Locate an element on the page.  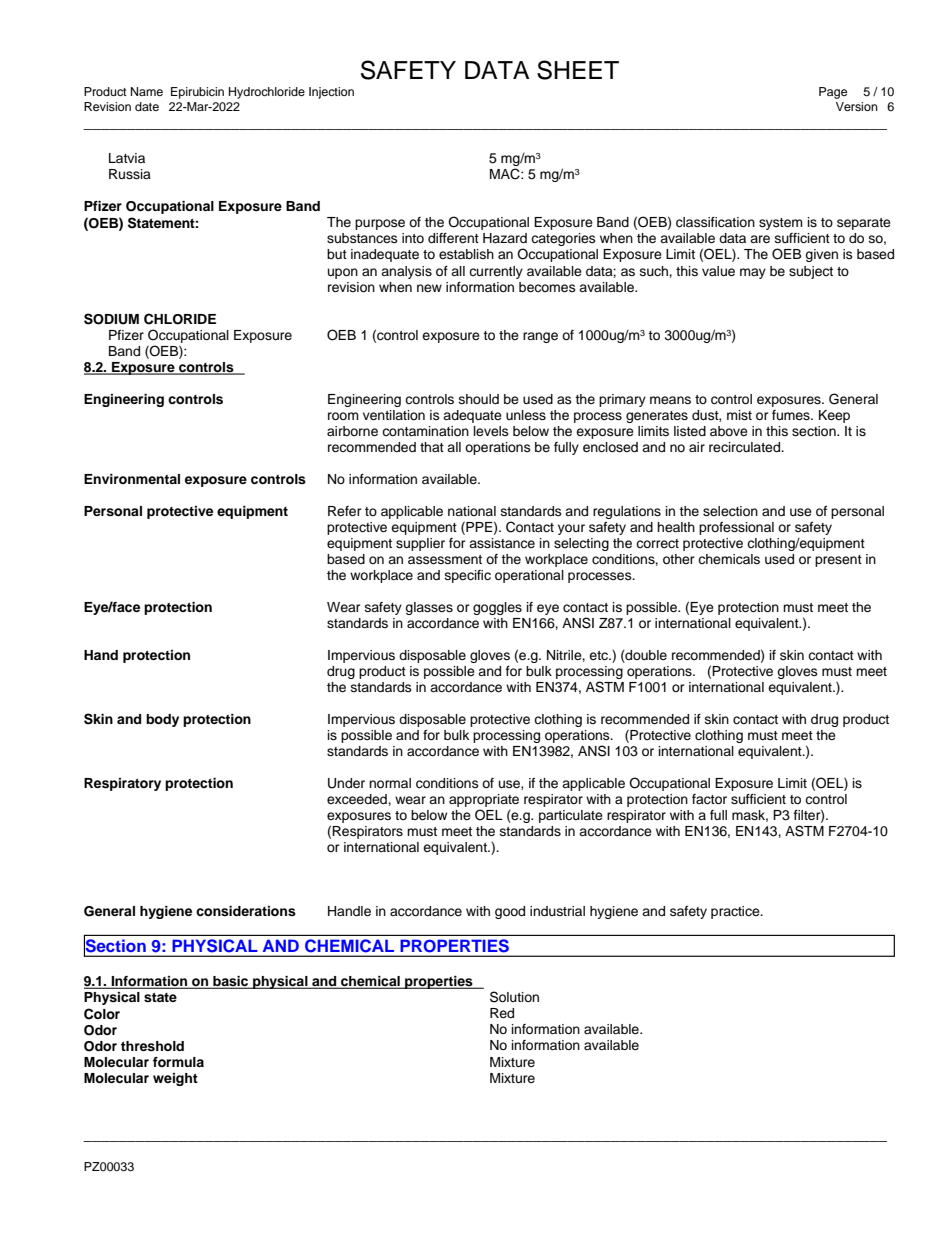
specific is located at coordinates (468, 576).
